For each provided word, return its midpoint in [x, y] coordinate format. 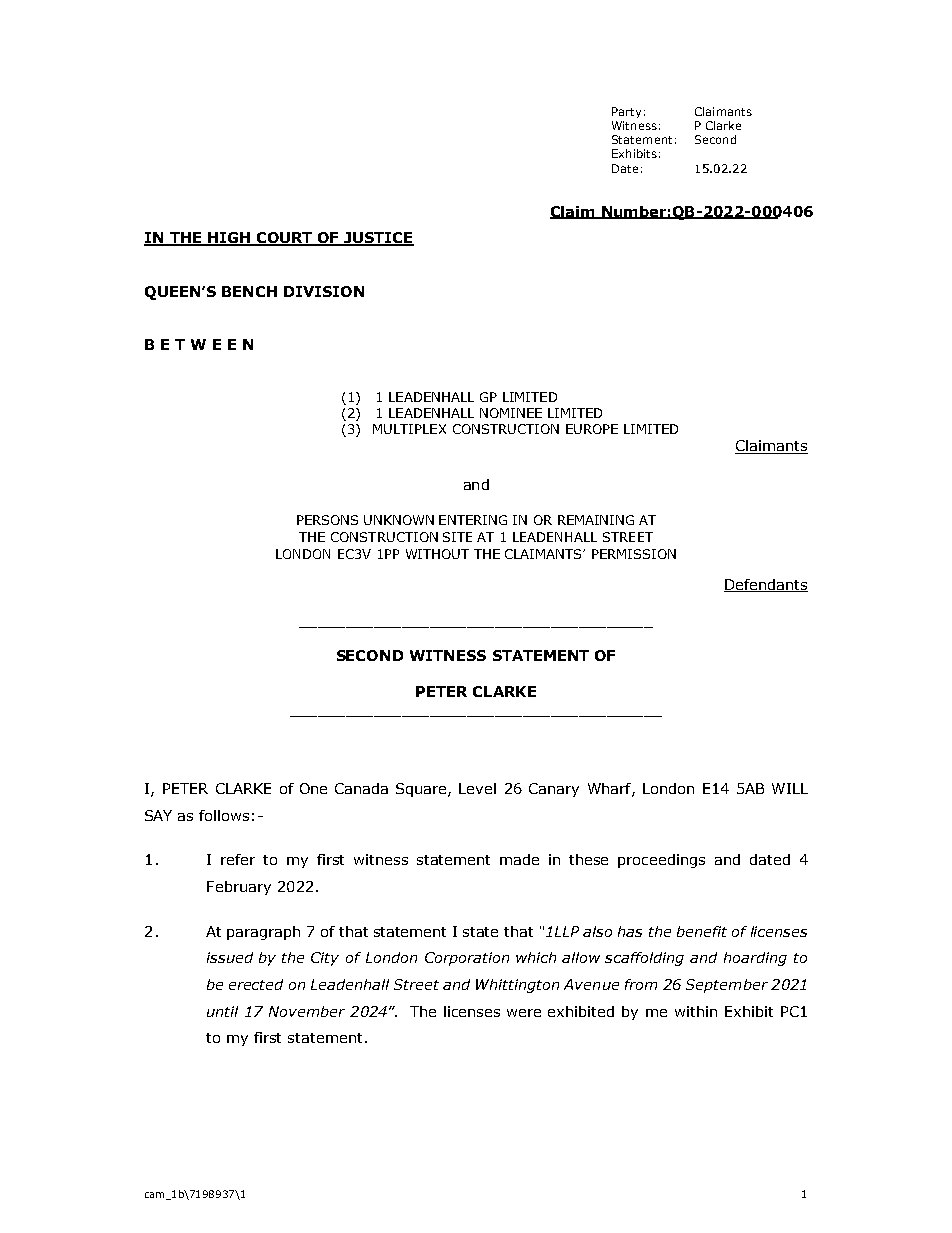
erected [256, 984]
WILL [790, 788]
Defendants [766, 585]
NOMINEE [511, 413]
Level [477, 788]
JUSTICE [378, 239]
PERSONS [327, 520]
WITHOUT [437, 554]
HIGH [229, 239]
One [313, 788]
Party [626, 112]
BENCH [249, 291]
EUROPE [592, 429]
